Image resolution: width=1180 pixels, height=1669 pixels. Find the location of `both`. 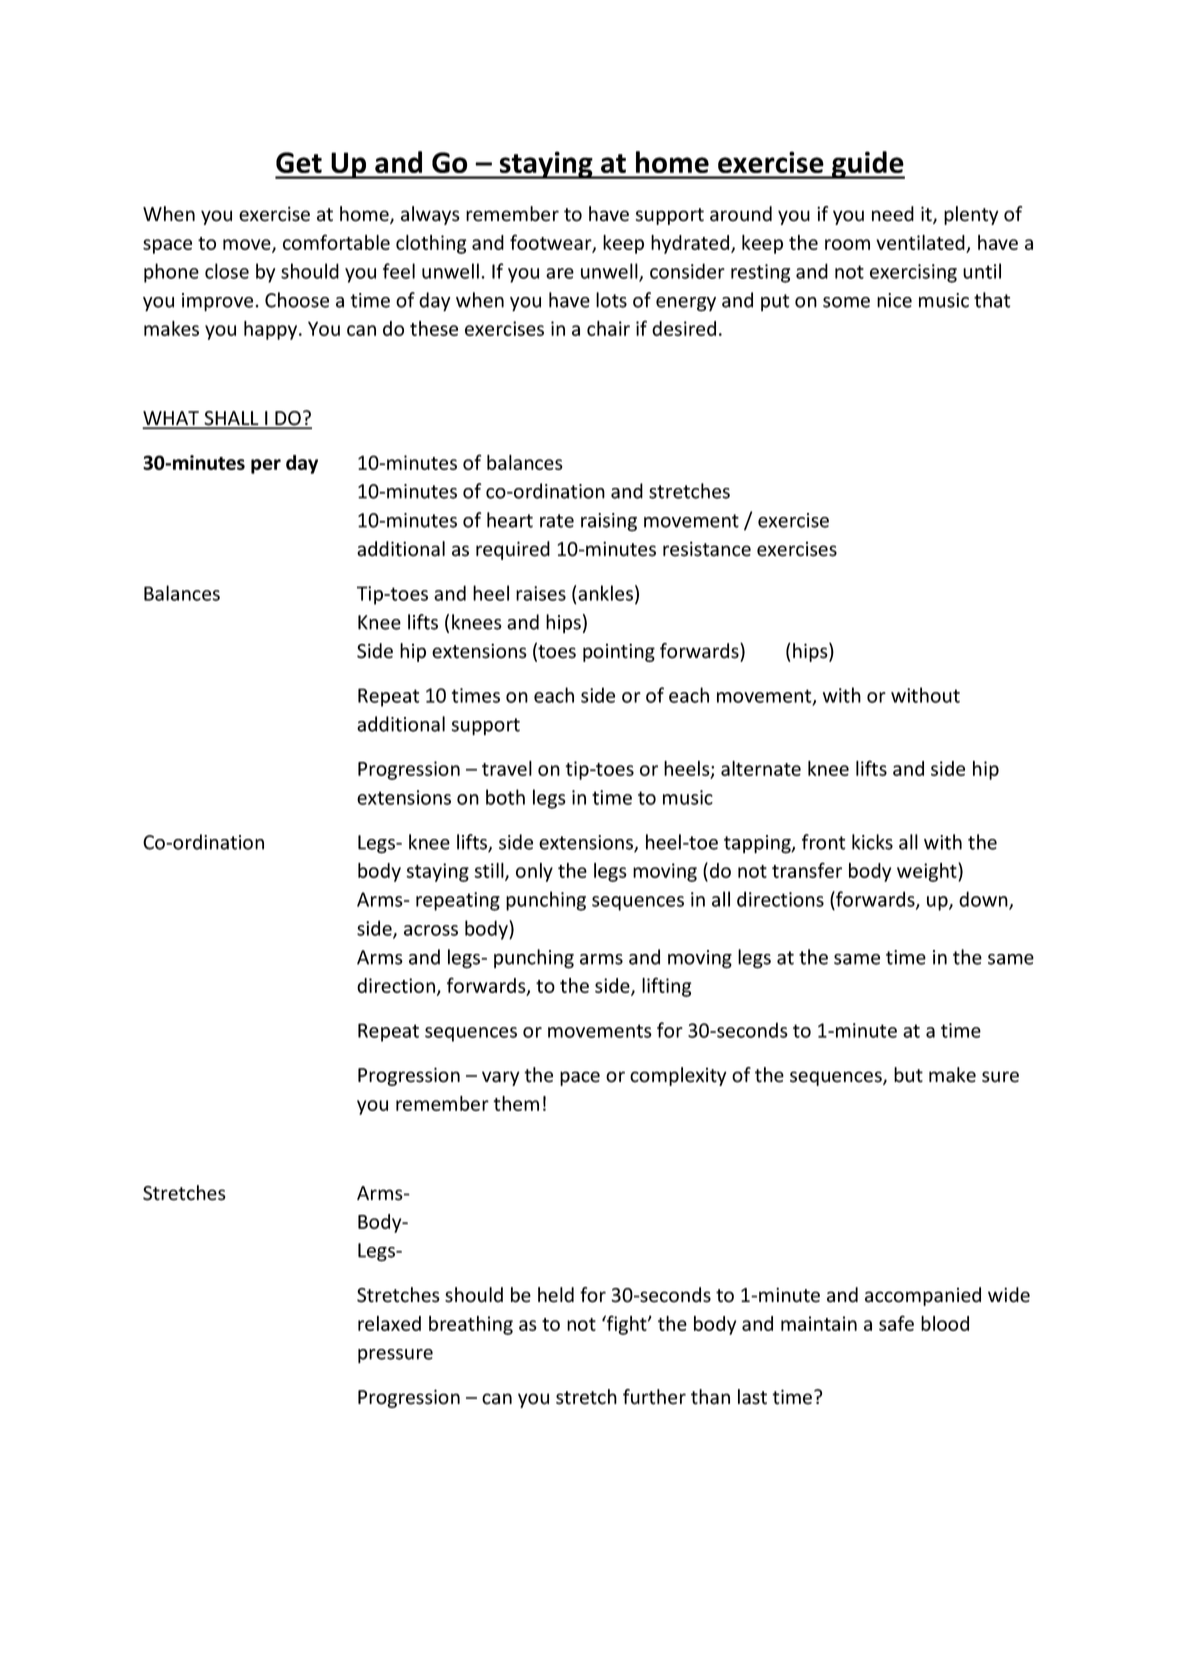

both is located at coordinates (505, 797).
